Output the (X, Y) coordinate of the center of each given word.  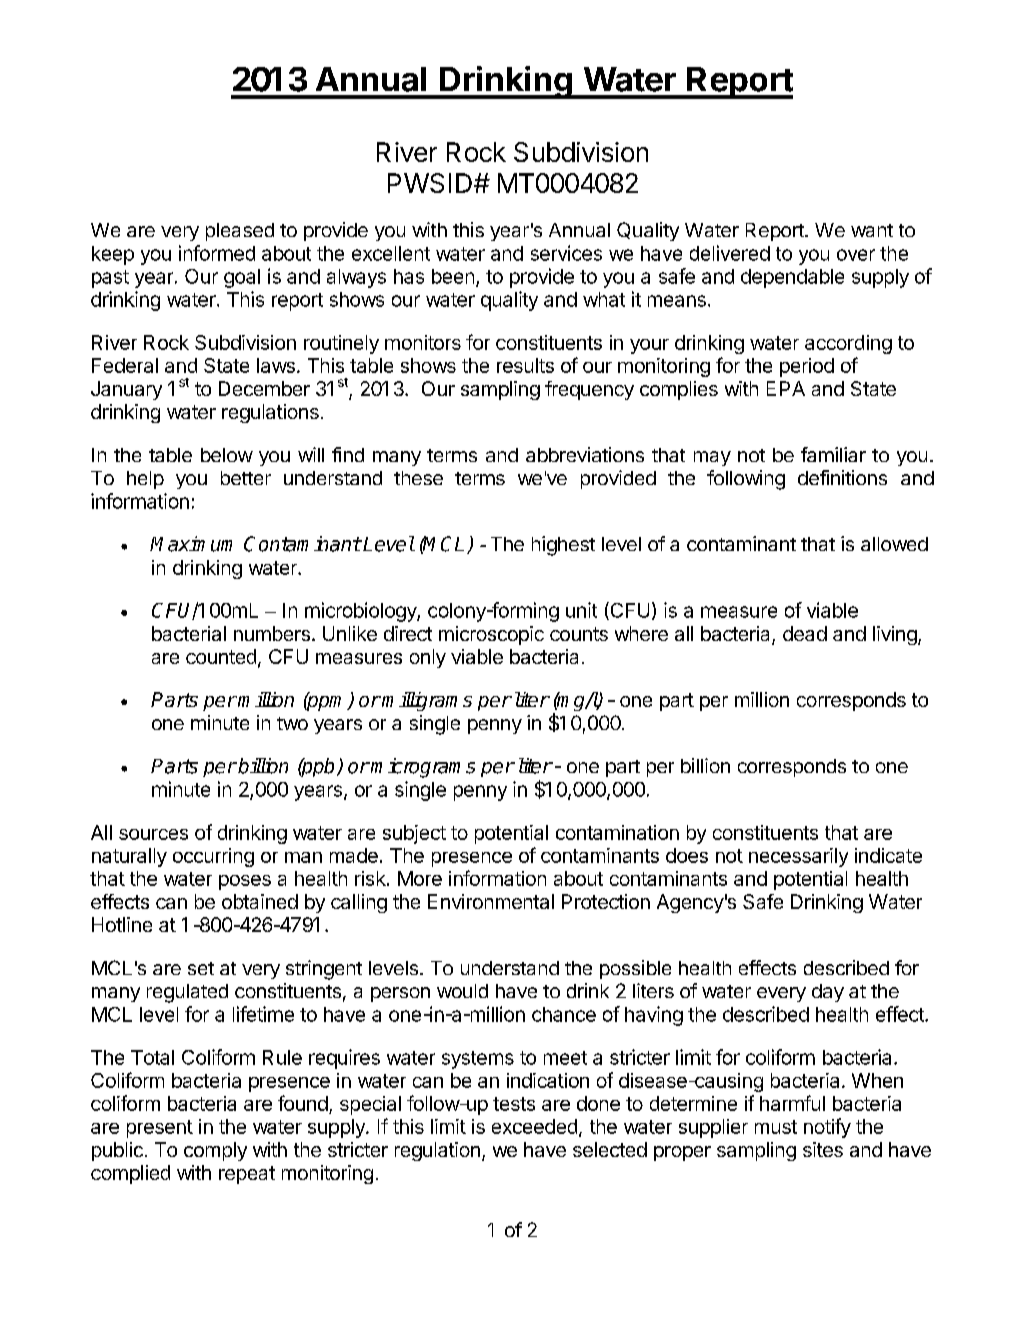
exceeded (534, 1126)
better (246, 478)
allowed (894, 544)
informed (217, 253)
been (453, 276)
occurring (213, 857)
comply (215, 1151)
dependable (792, 278)
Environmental (491, 901)
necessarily (798, 857)
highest (563, 546)
